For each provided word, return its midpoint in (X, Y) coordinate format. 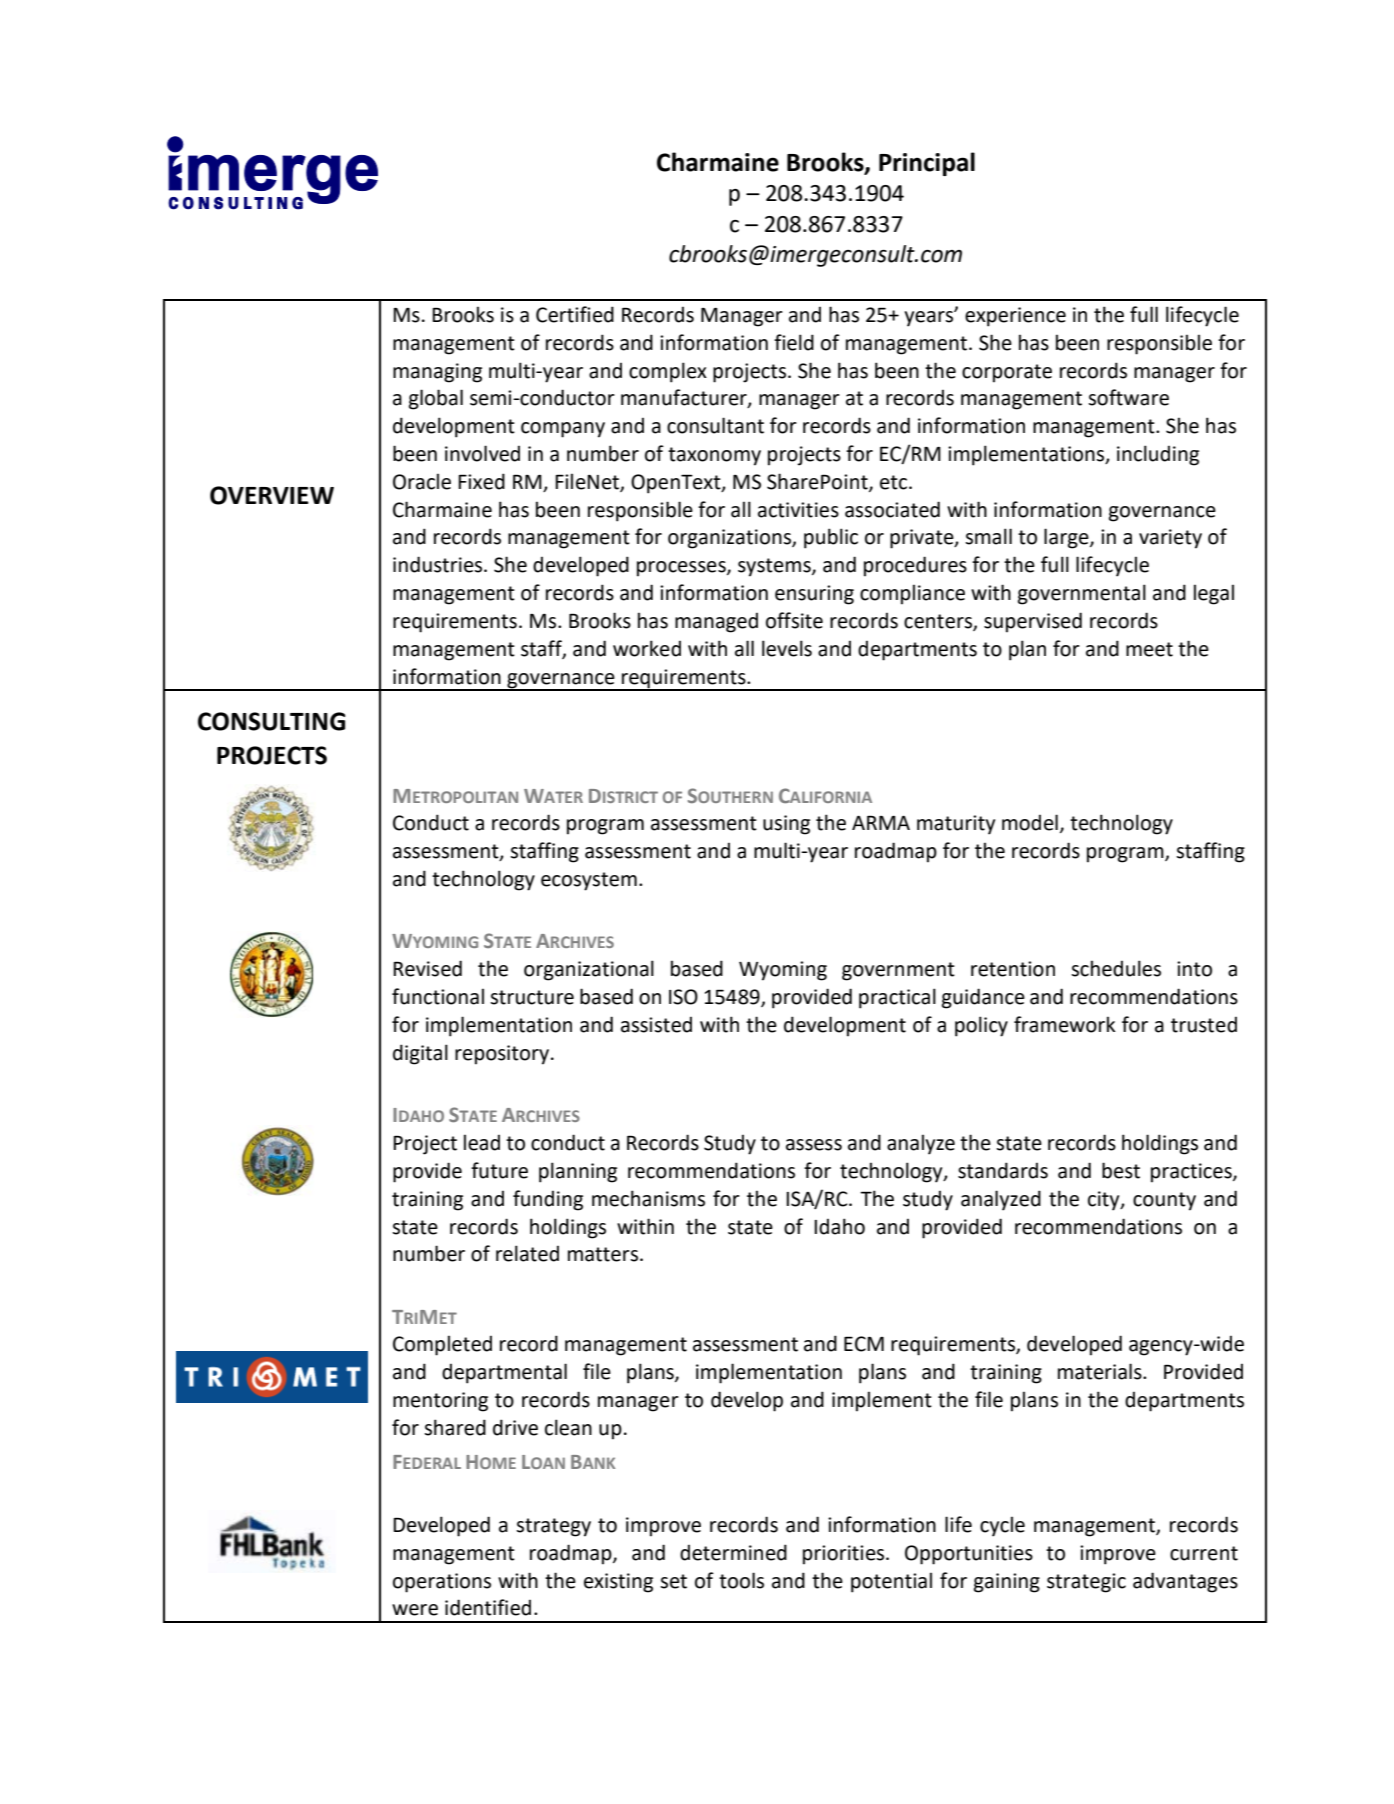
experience (1015, 317)
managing (437, 373)
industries (439, 564)
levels (787, 648)
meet (1149, 649)
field (794, 342)
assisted (656, 1025)
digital (420, 1054)
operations (442, 1583)
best (1121, 1170)
